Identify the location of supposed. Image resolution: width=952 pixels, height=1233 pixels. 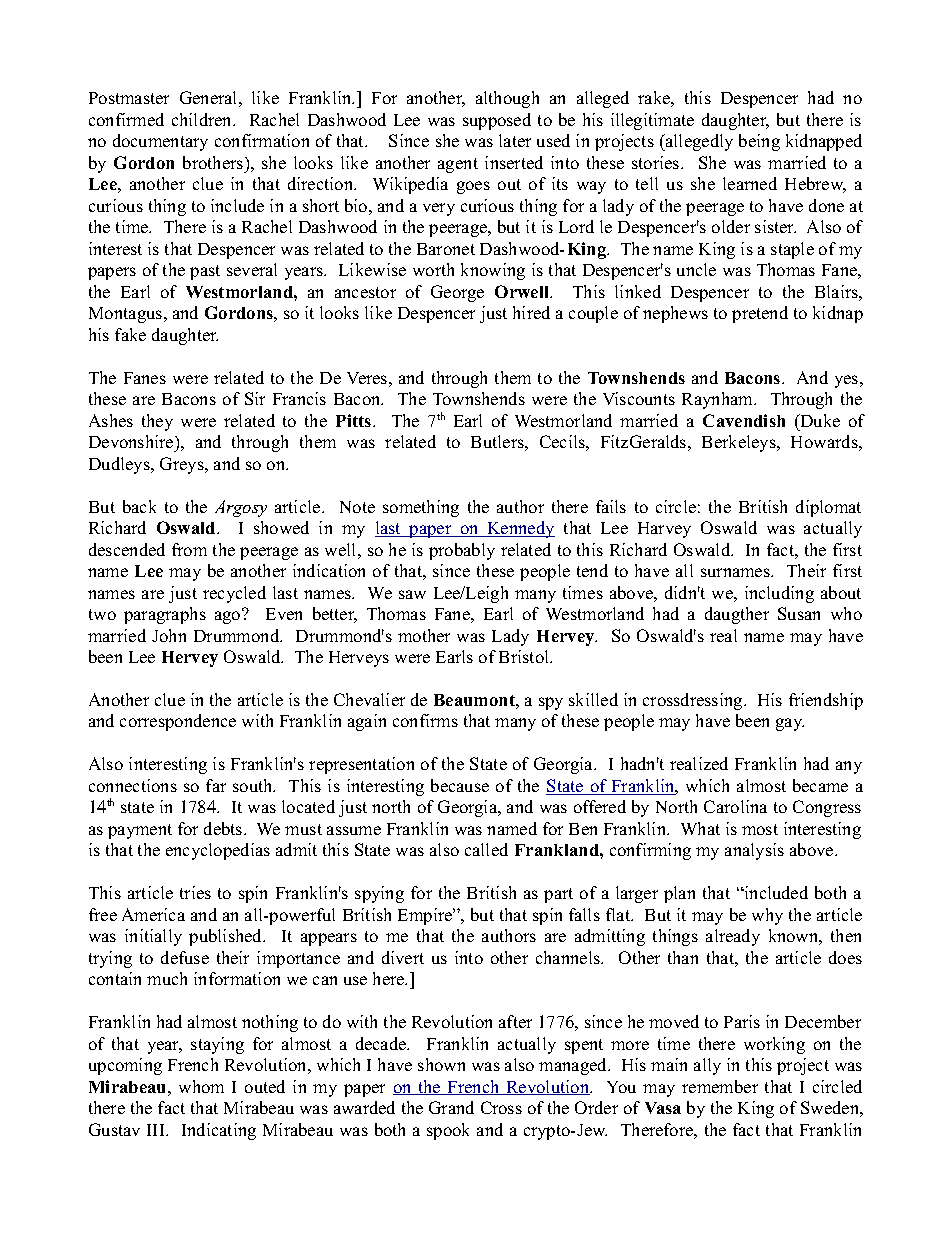
(497, 121).
